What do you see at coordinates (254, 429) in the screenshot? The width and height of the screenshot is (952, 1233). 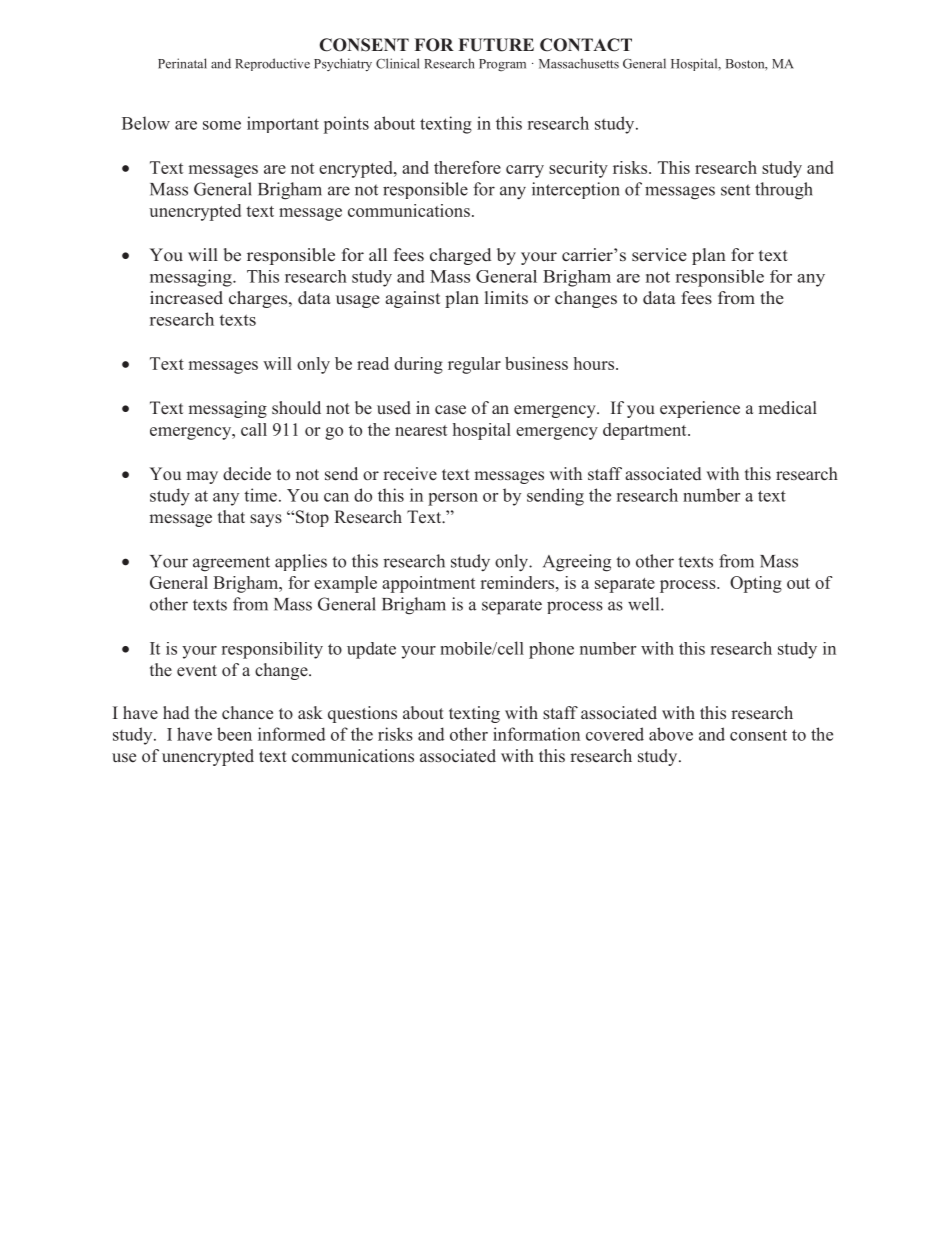 I see `call` at bounding box center [254, 429].
